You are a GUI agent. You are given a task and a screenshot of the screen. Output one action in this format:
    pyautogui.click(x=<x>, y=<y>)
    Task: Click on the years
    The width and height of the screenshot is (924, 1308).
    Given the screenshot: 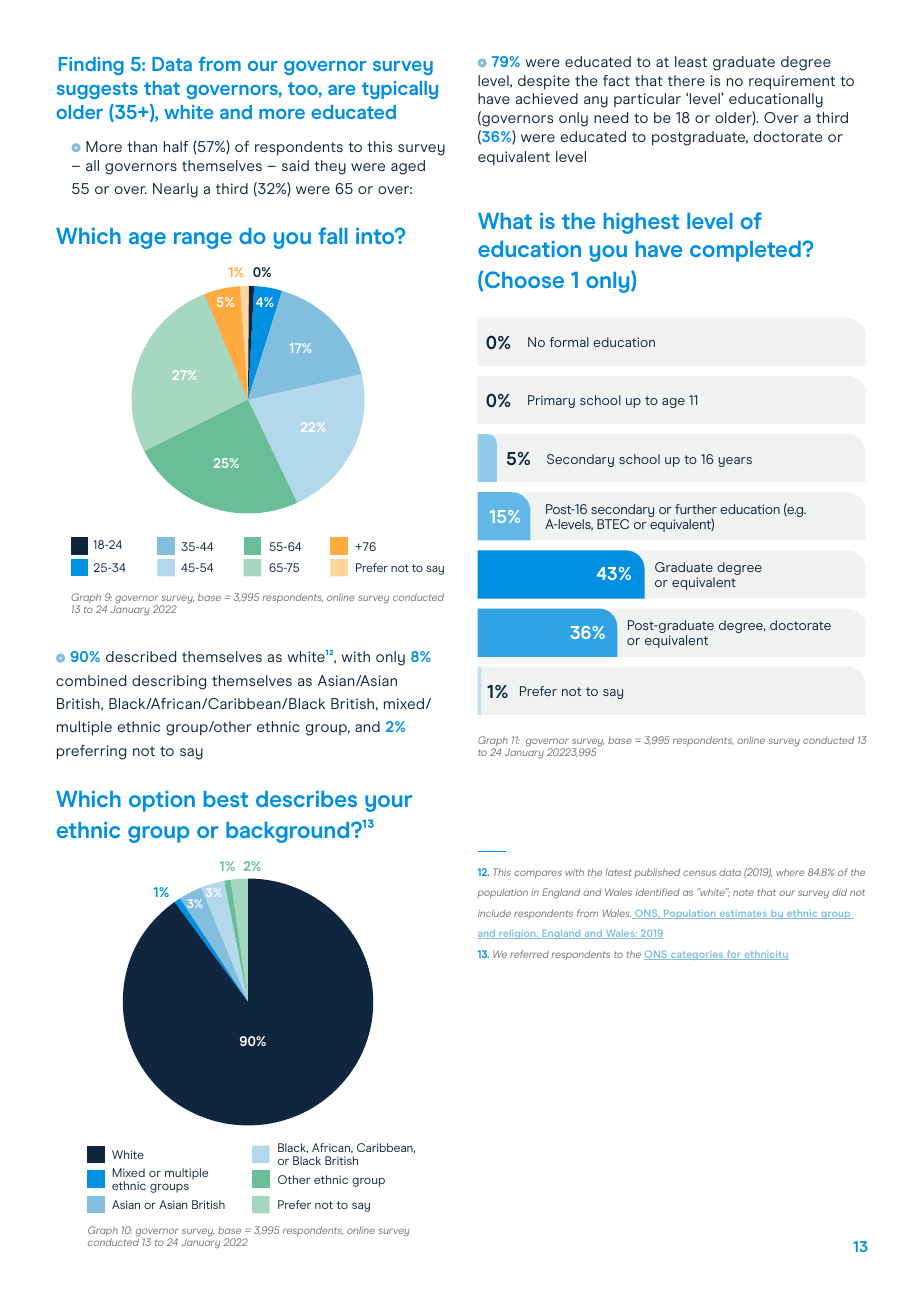 What is the action you would take?
    pyautogui.click(x=735, y=462)
